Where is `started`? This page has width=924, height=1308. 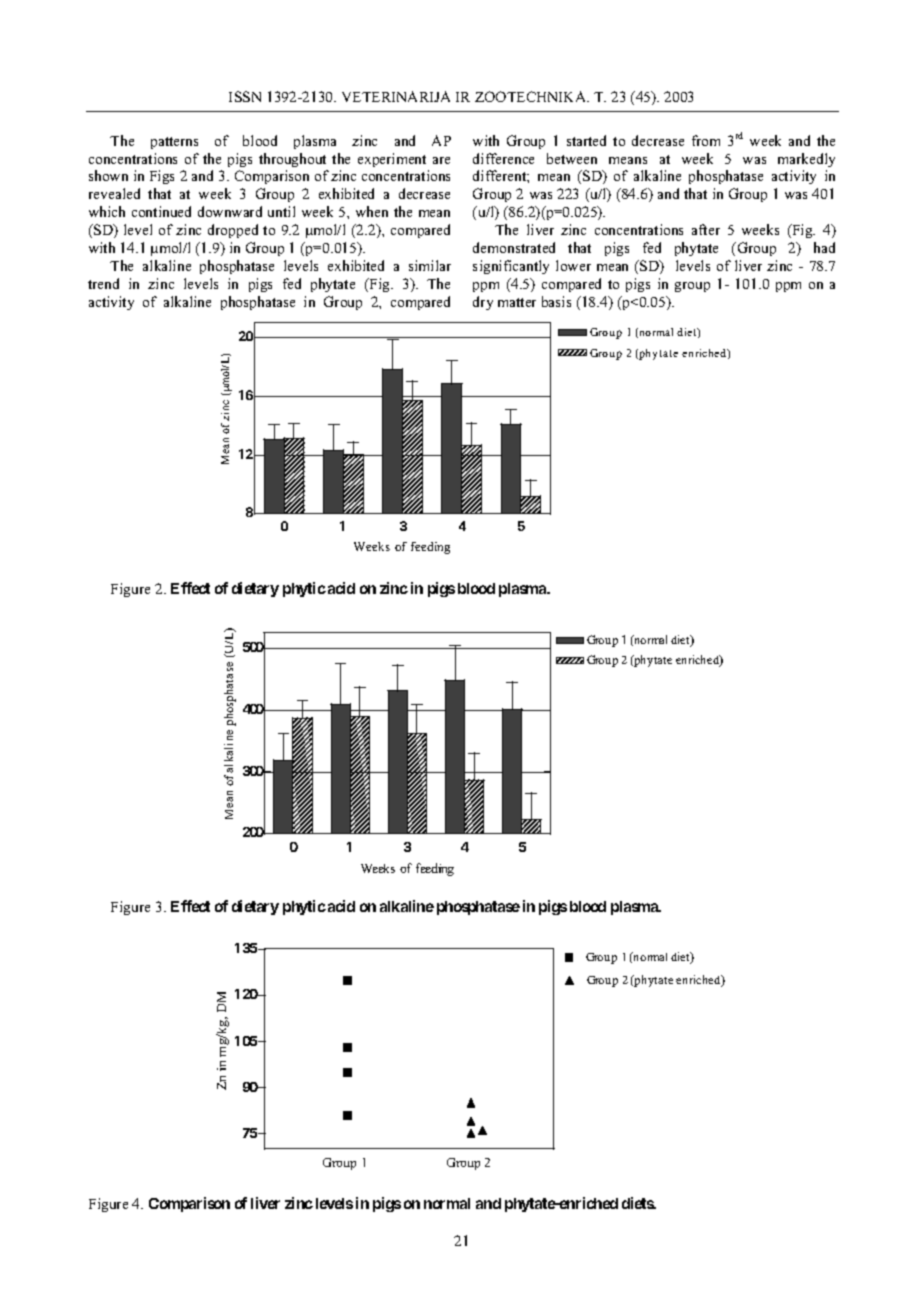
started is located at coordinates (586, 140).
